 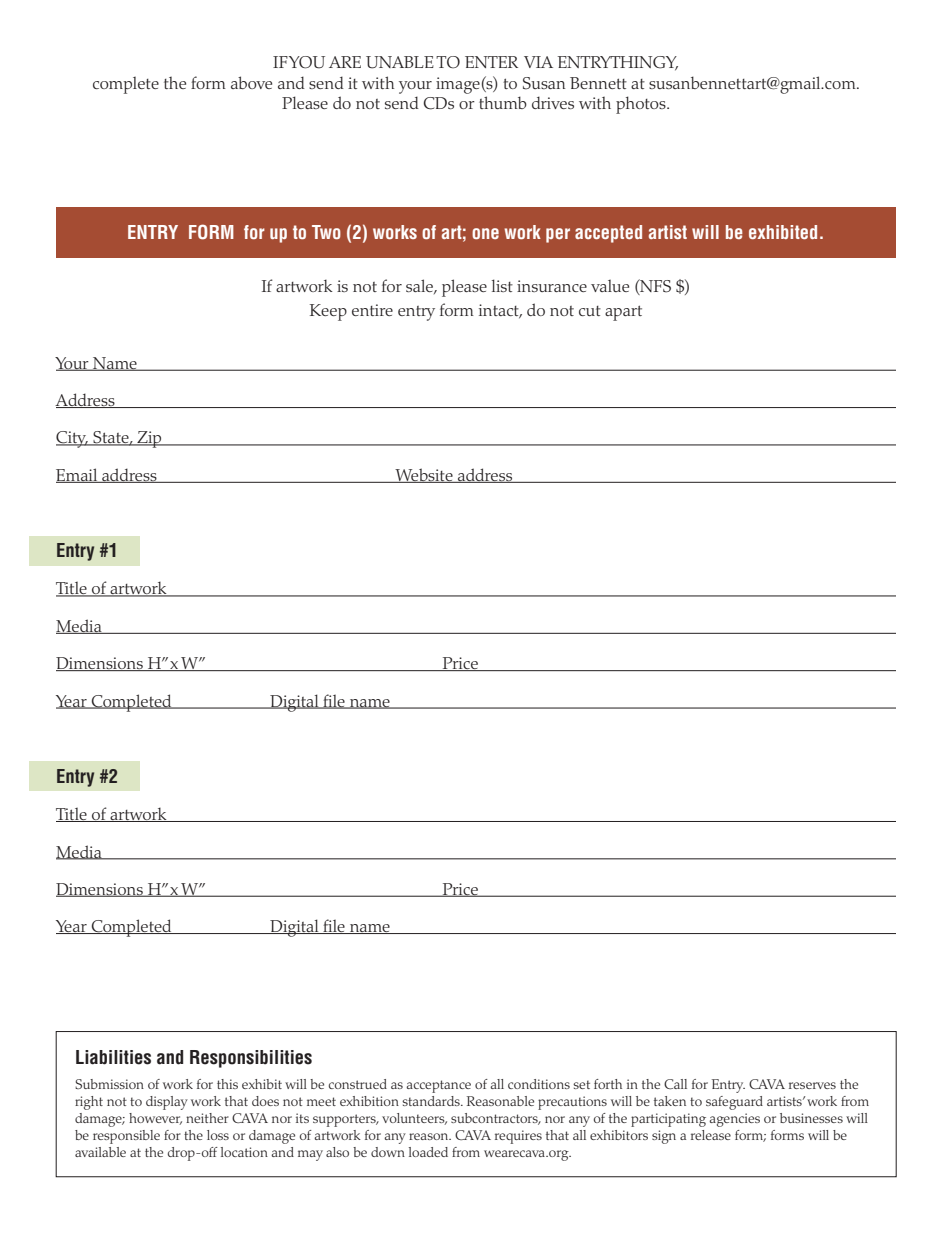 What do you see at coordinates (432, 1101) in the screenshot?
I see `standards` at bounding box center [432, 1101].
